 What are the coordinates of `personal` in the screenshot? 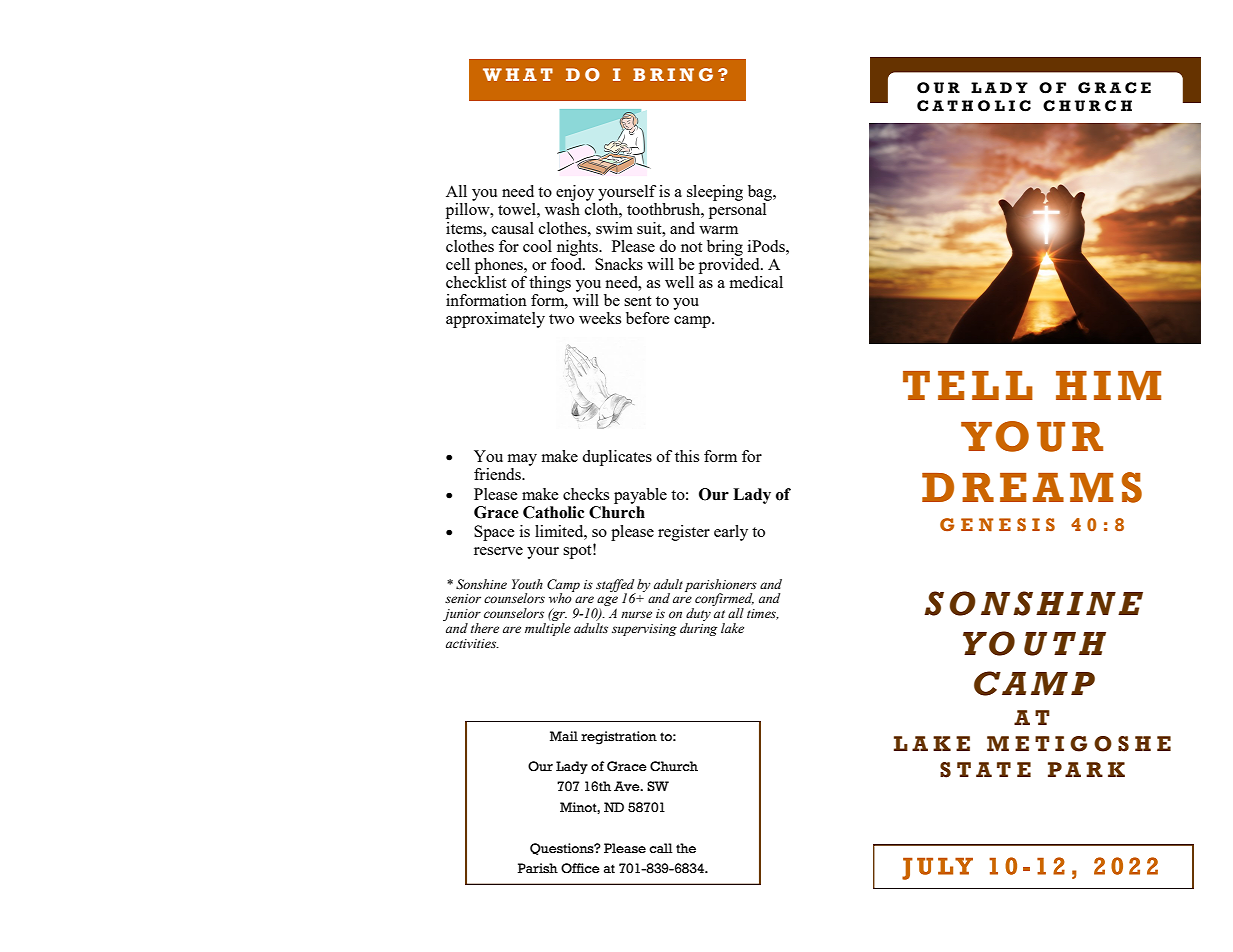 It's located at (737, 211).
